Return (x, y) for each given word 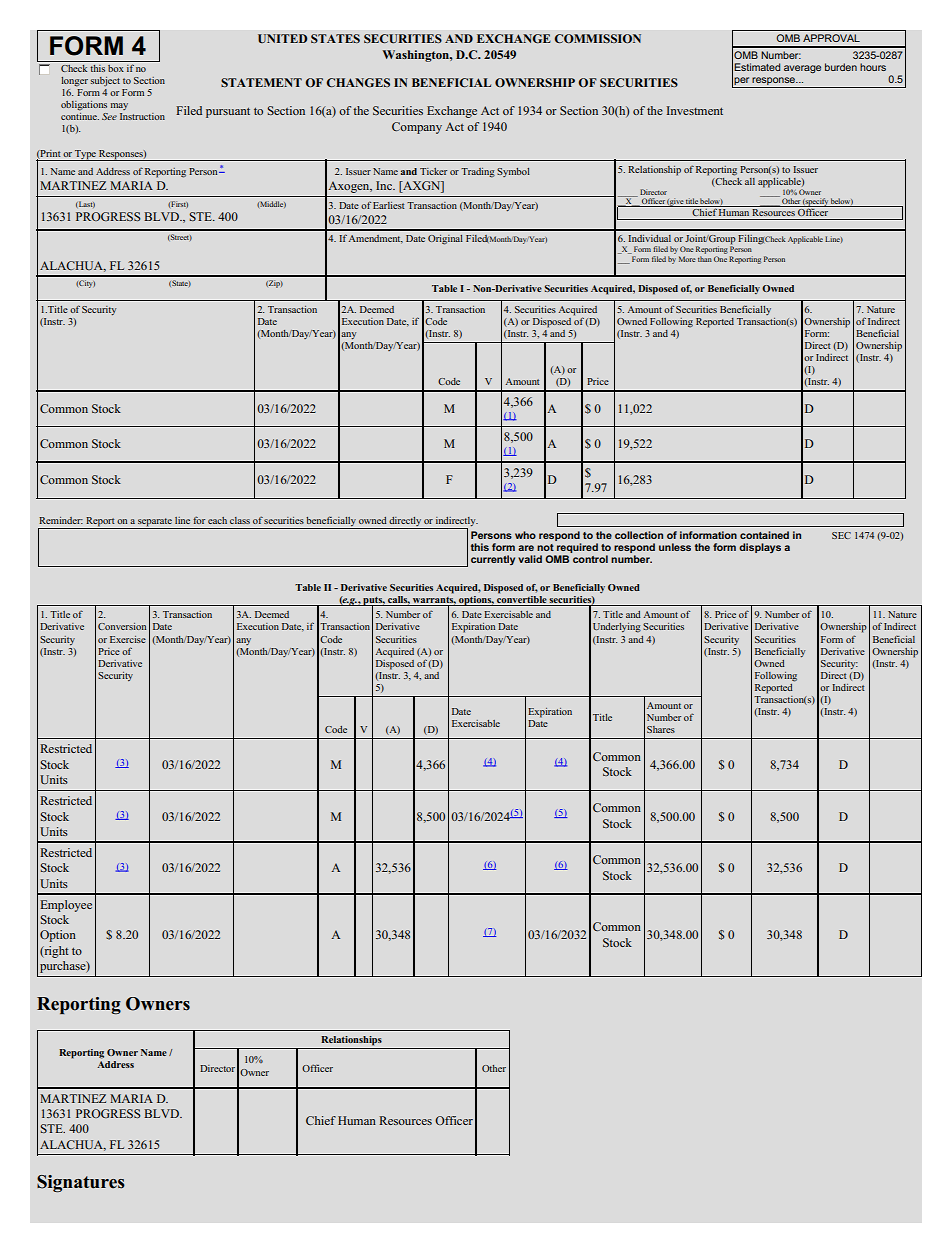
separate (155, 522)
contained (764, 535)
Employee (66, 906)
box (116, 68)
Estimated (757, 67)
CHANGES (358, 82)
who (525, 535)
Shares (661, 729)
